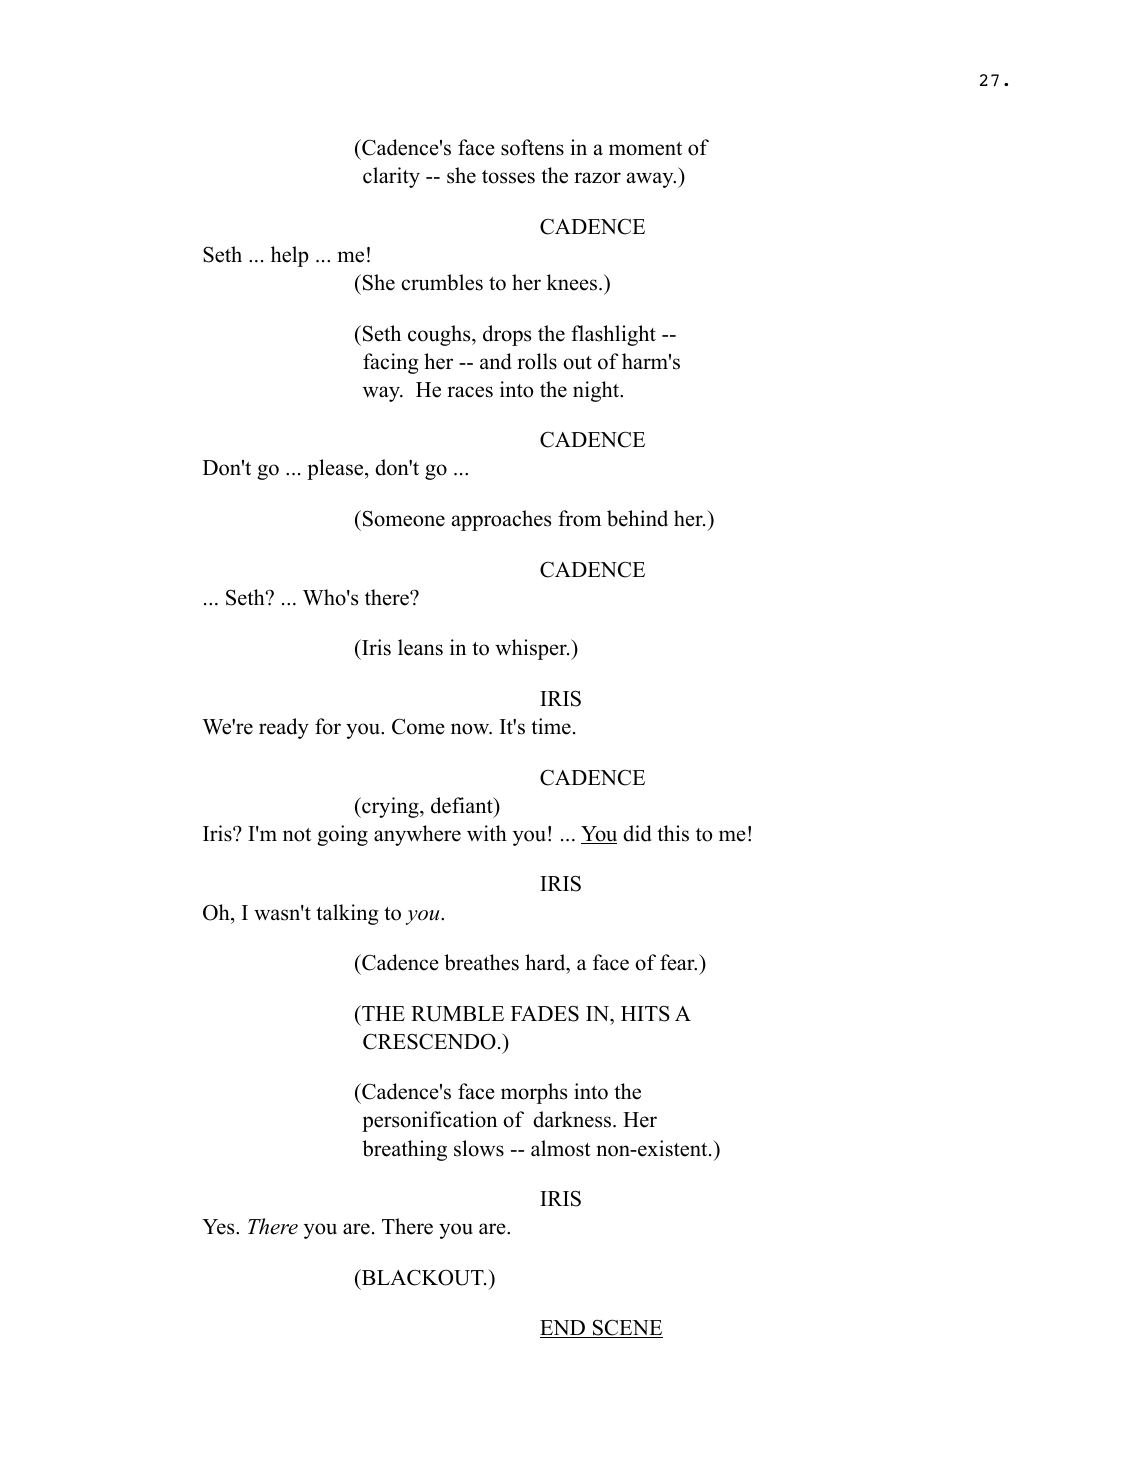 The height and width of the screenshot is (1484, 1147). What do you see at coordinates (391, 177) in the screenshot?
I see `clarity` at bounding box center [391, 177].
